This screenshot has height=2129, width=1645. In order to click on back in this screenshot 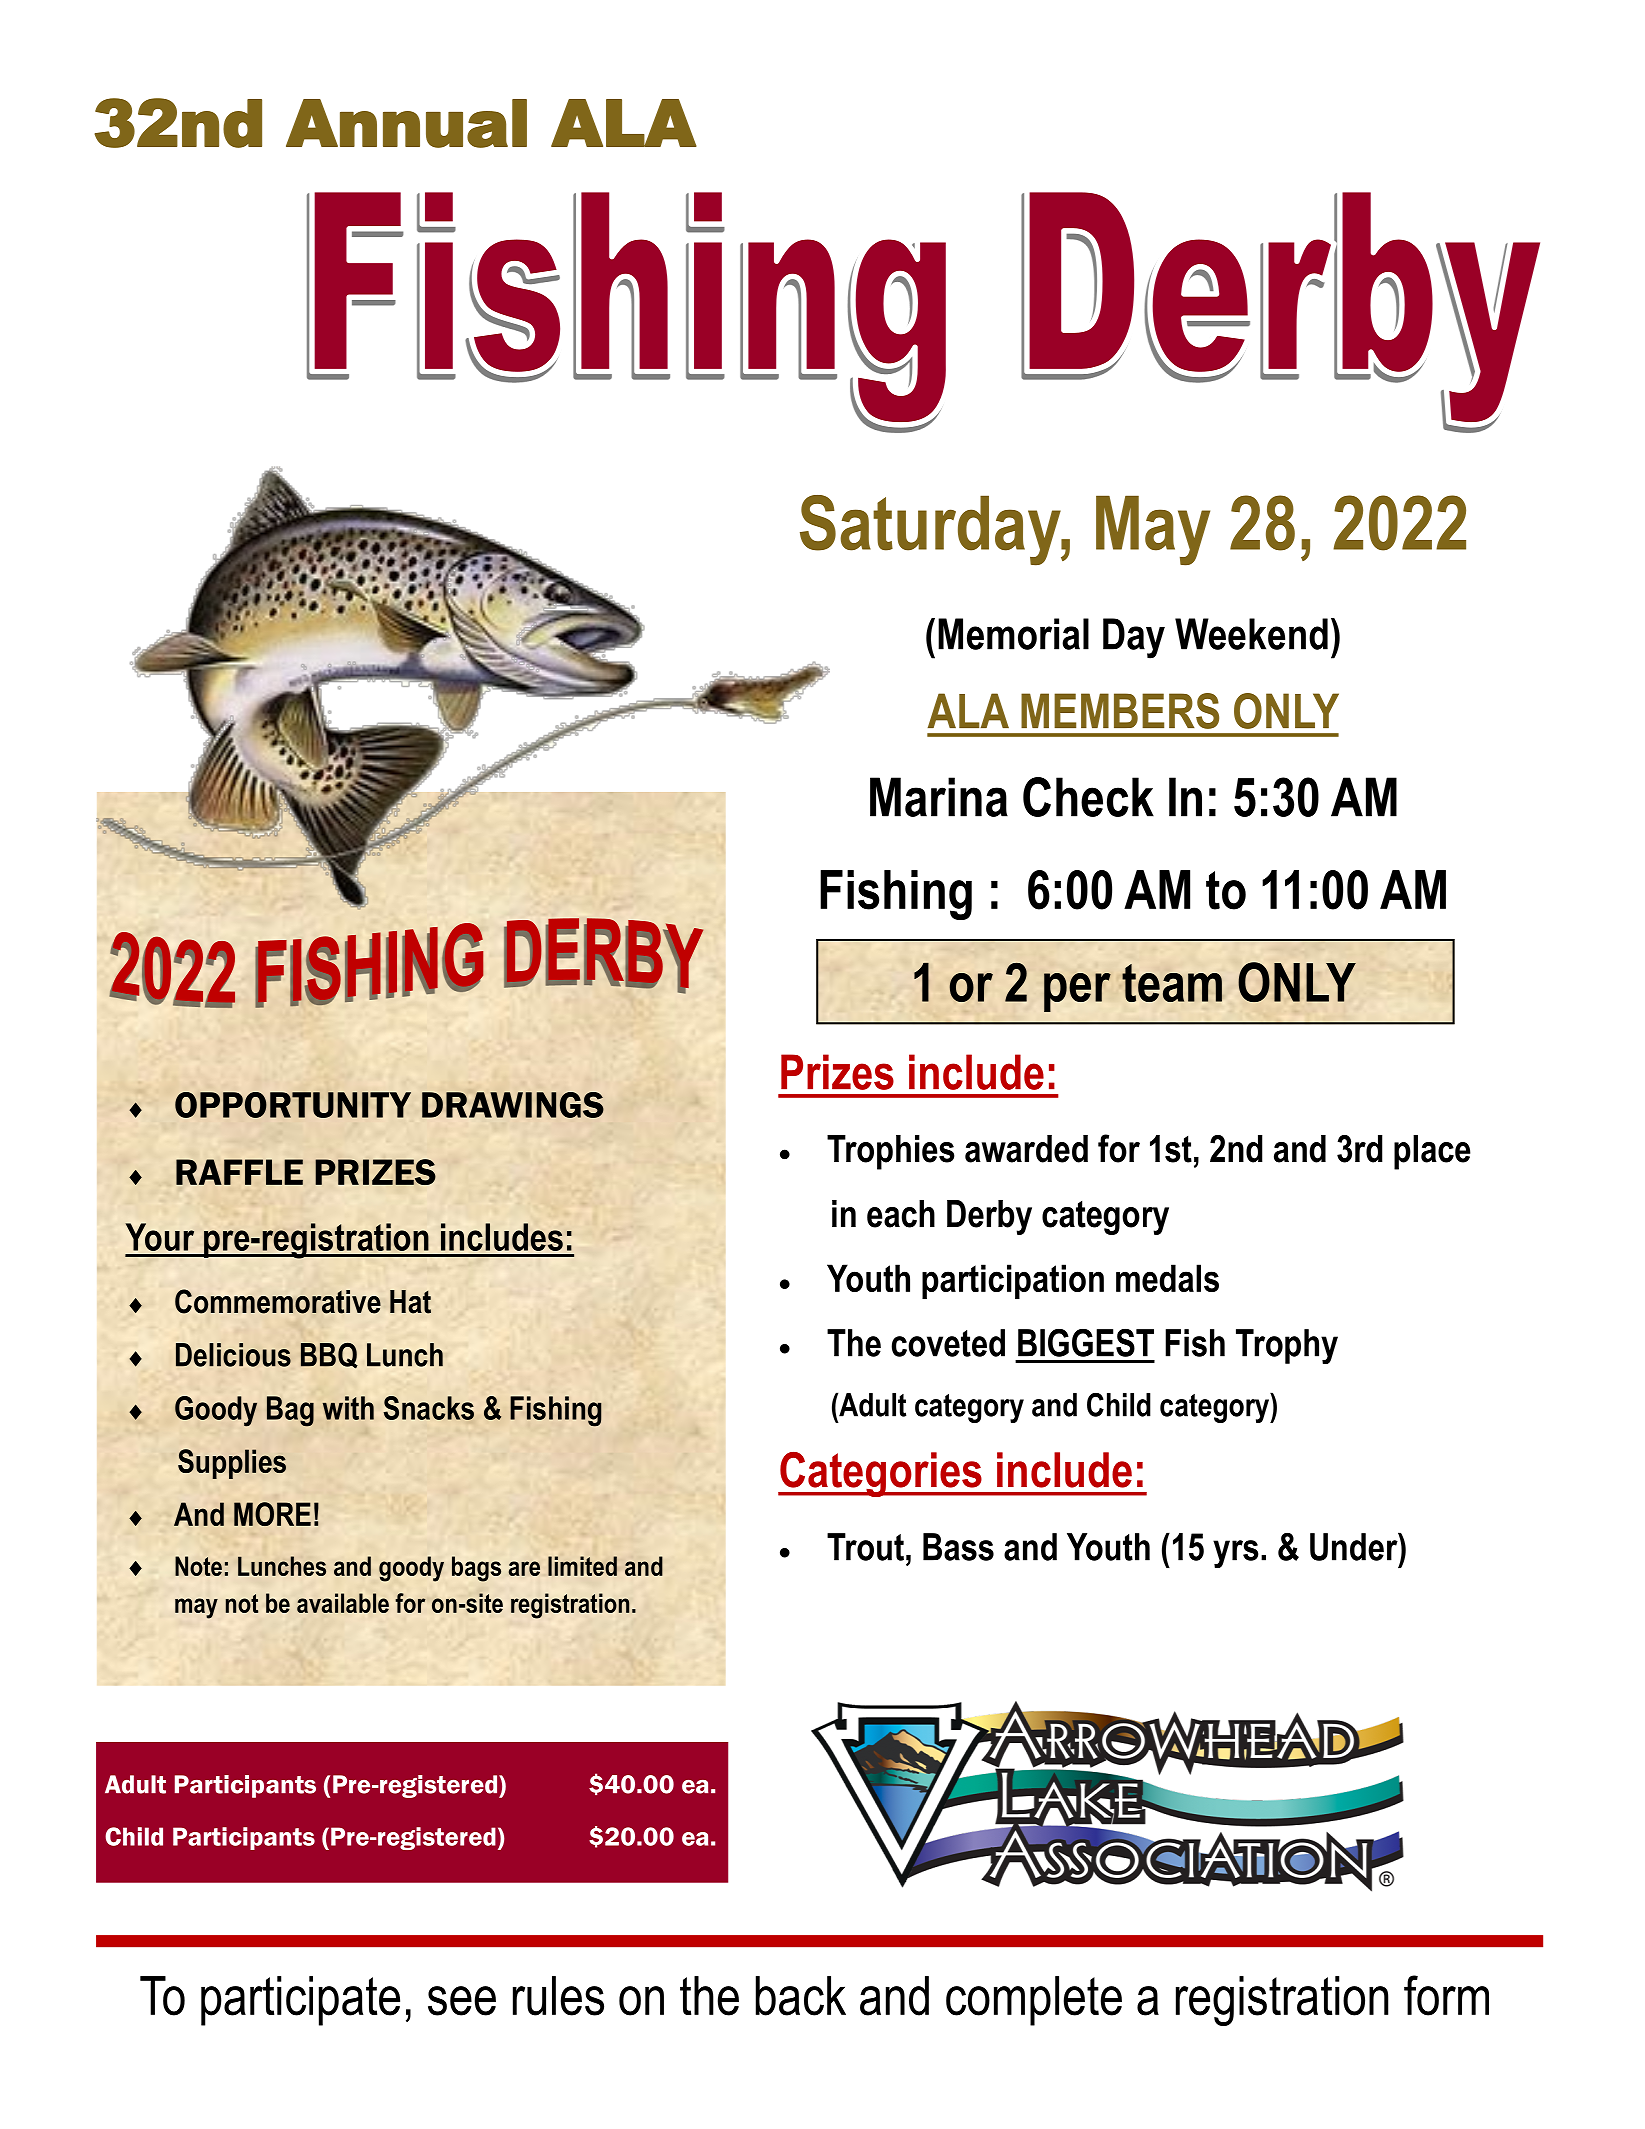, I will do `click(801, 1996)`.
